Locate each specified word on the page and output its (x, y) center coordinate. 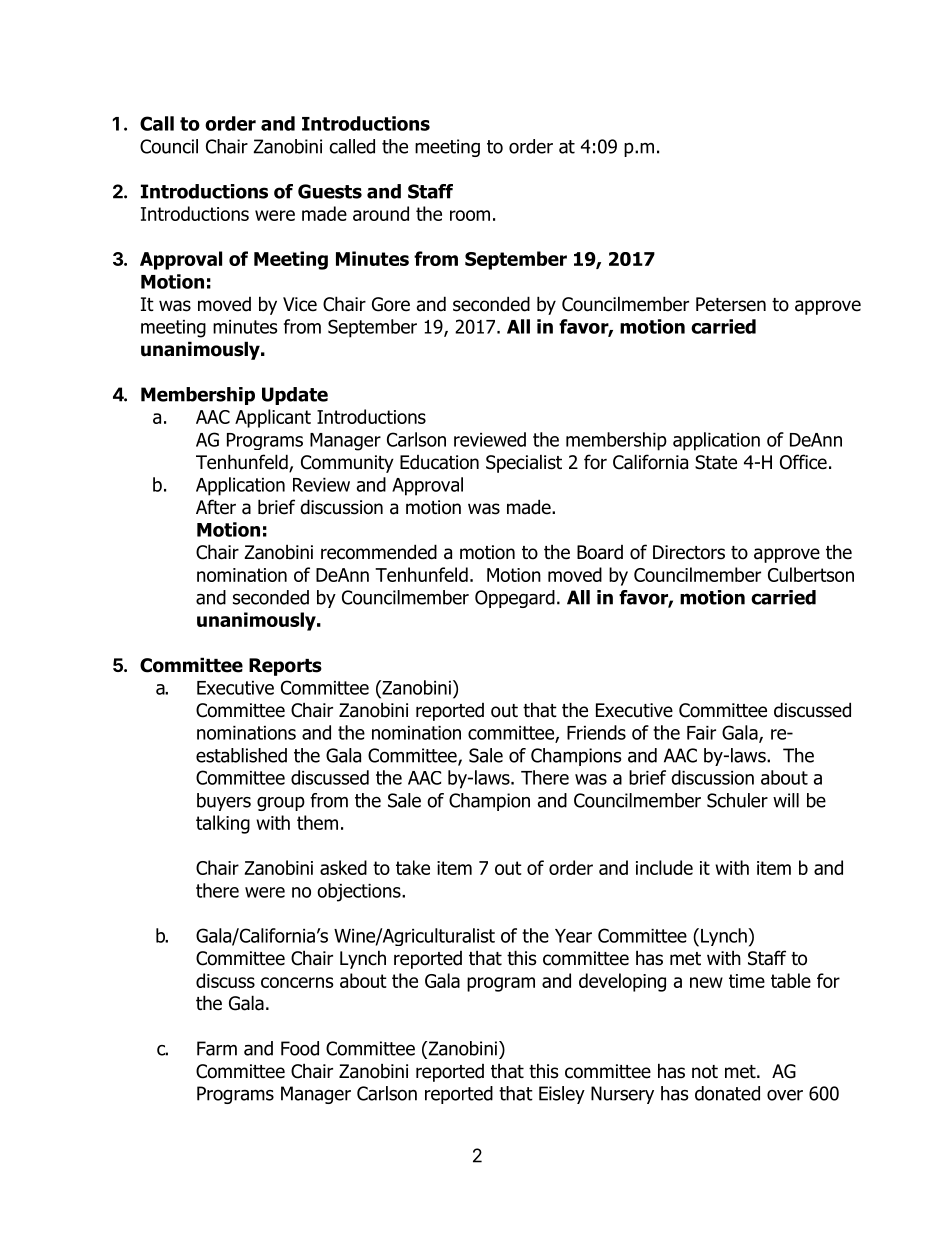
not (705, 1072)
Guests (330, 191)
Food (300, 1048)
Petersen (731, 304)
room (470, 215)
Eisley (562, 1095)
